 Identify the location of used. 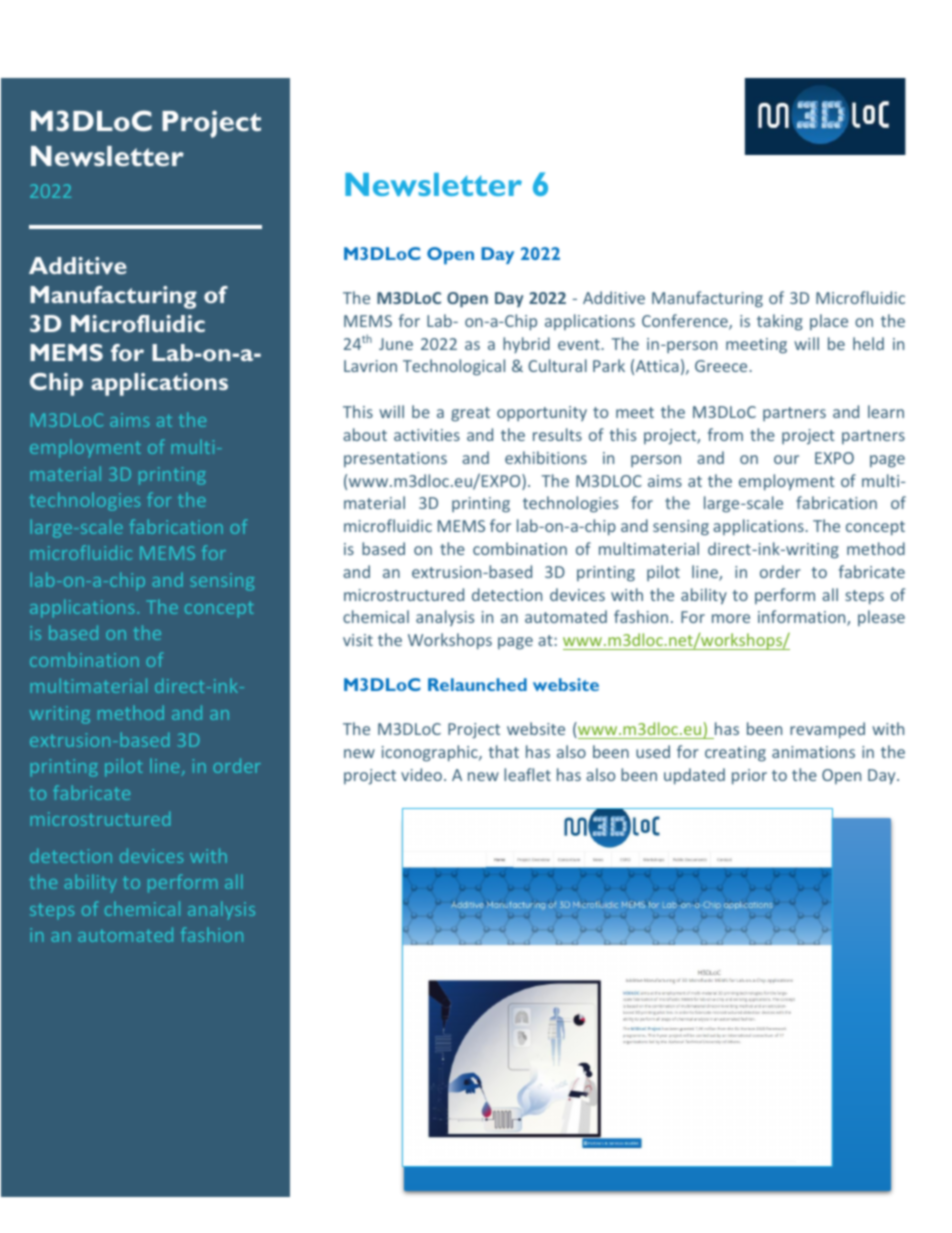
(653, 751).
